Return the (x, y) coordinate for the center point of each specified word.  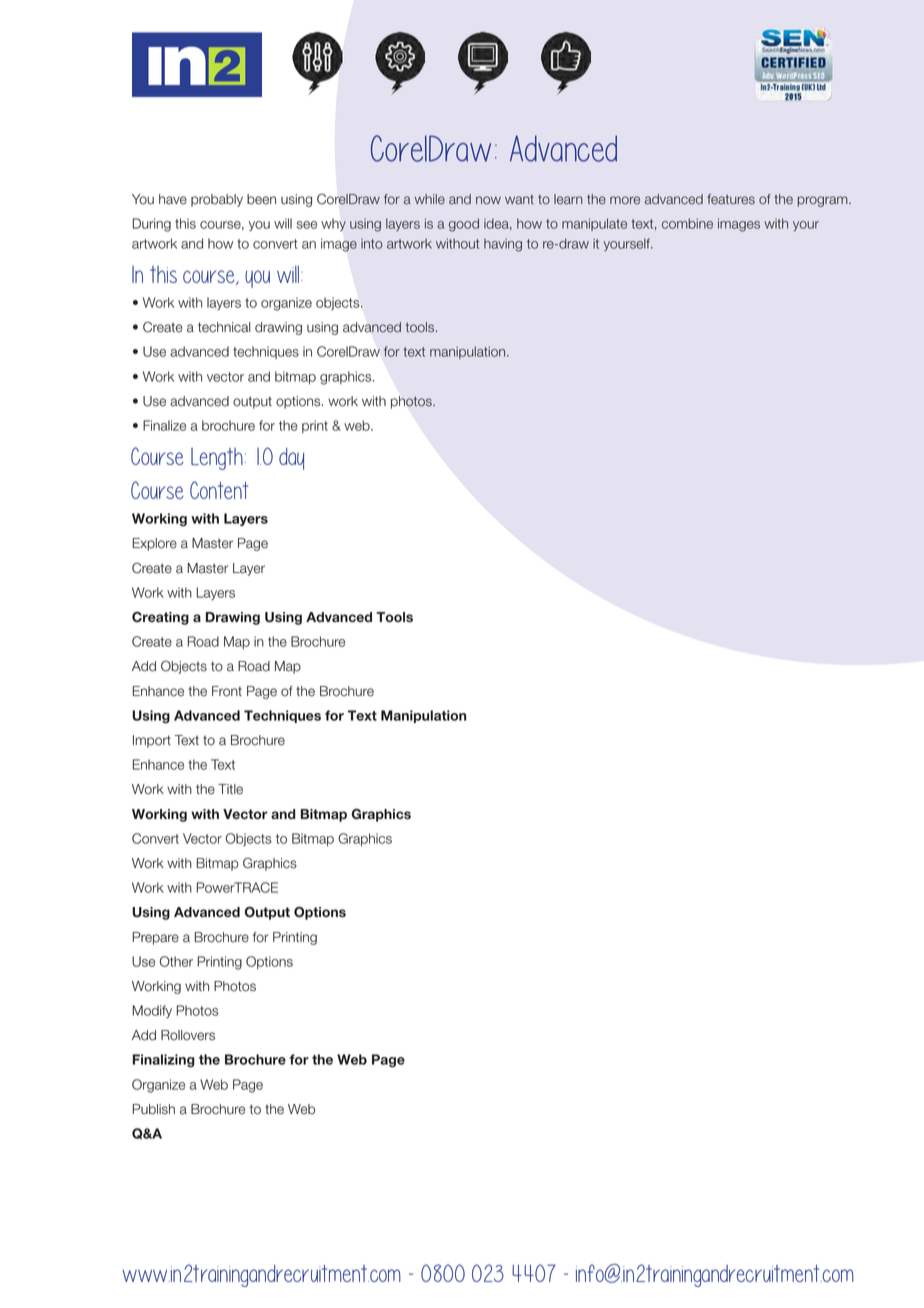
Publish (154, 1109)
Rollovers (188, 1035)
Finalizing (164, 1061)
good (464, 225)
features (731, 199)
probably (217, 200)
